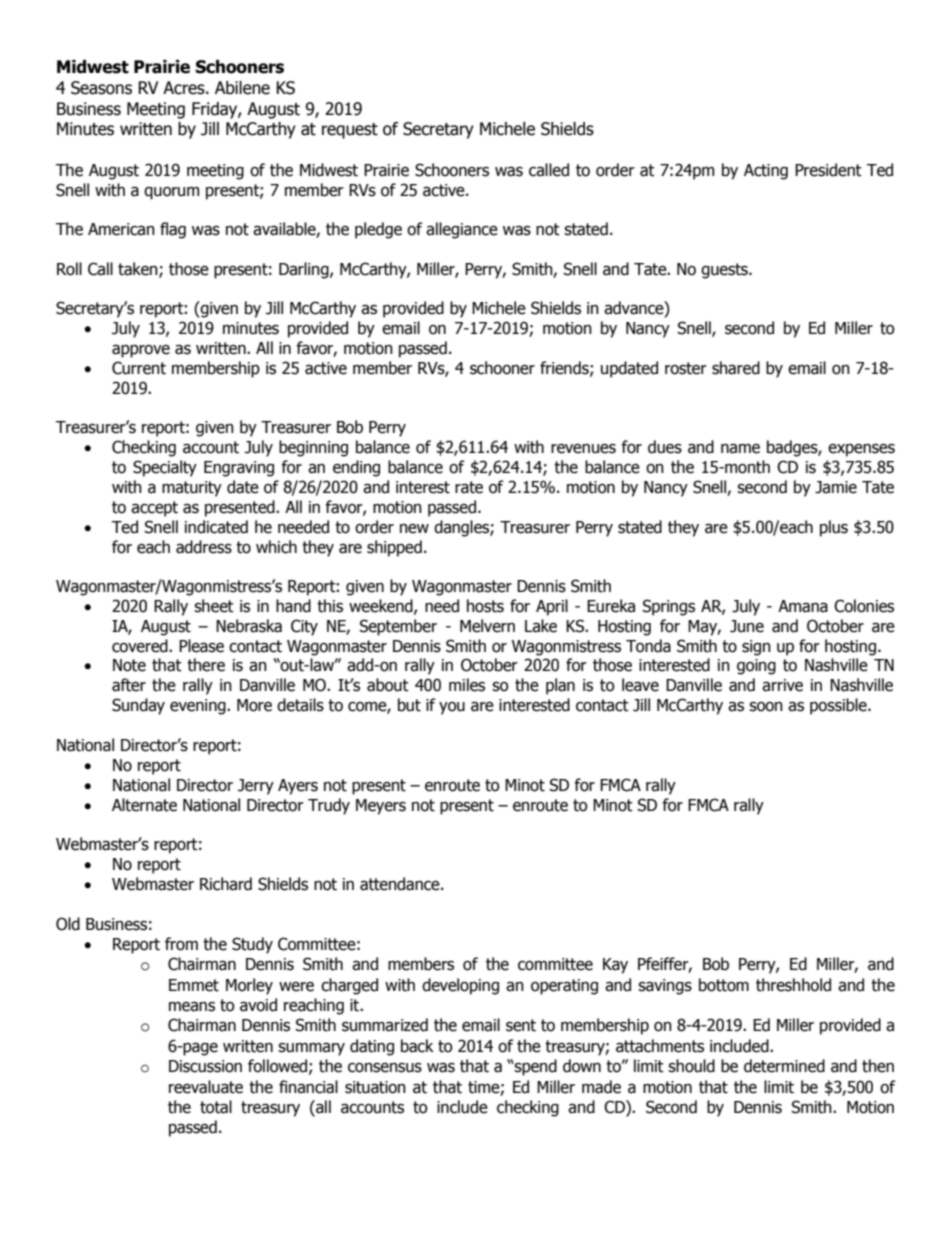 This document has width=952, height=1233. Describe the element at coordinates (350, 131) in the document. I see `request` at that location.
